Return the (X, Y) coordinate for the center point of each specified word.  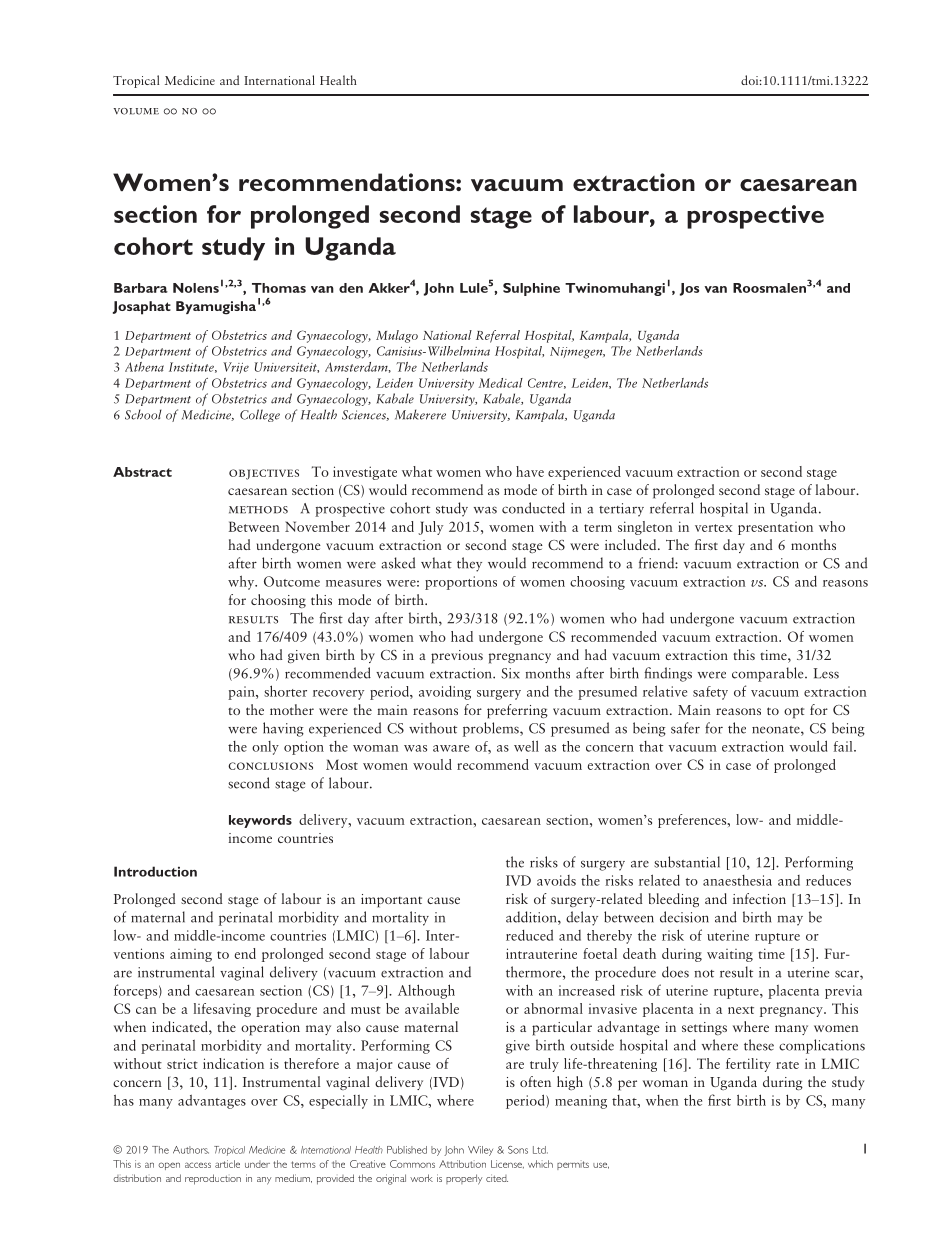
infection (759, 898)
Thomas (279, 288)
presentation (775, 528)
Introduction (155, 871)
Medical (501, 383)
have (530, 471)
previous (457, 657)
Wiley (480, 1151)
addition (532, 918)
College (260, 415)
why (242, 582)
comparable (769, 674)
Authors (191, 1150)
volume (136, 111)
